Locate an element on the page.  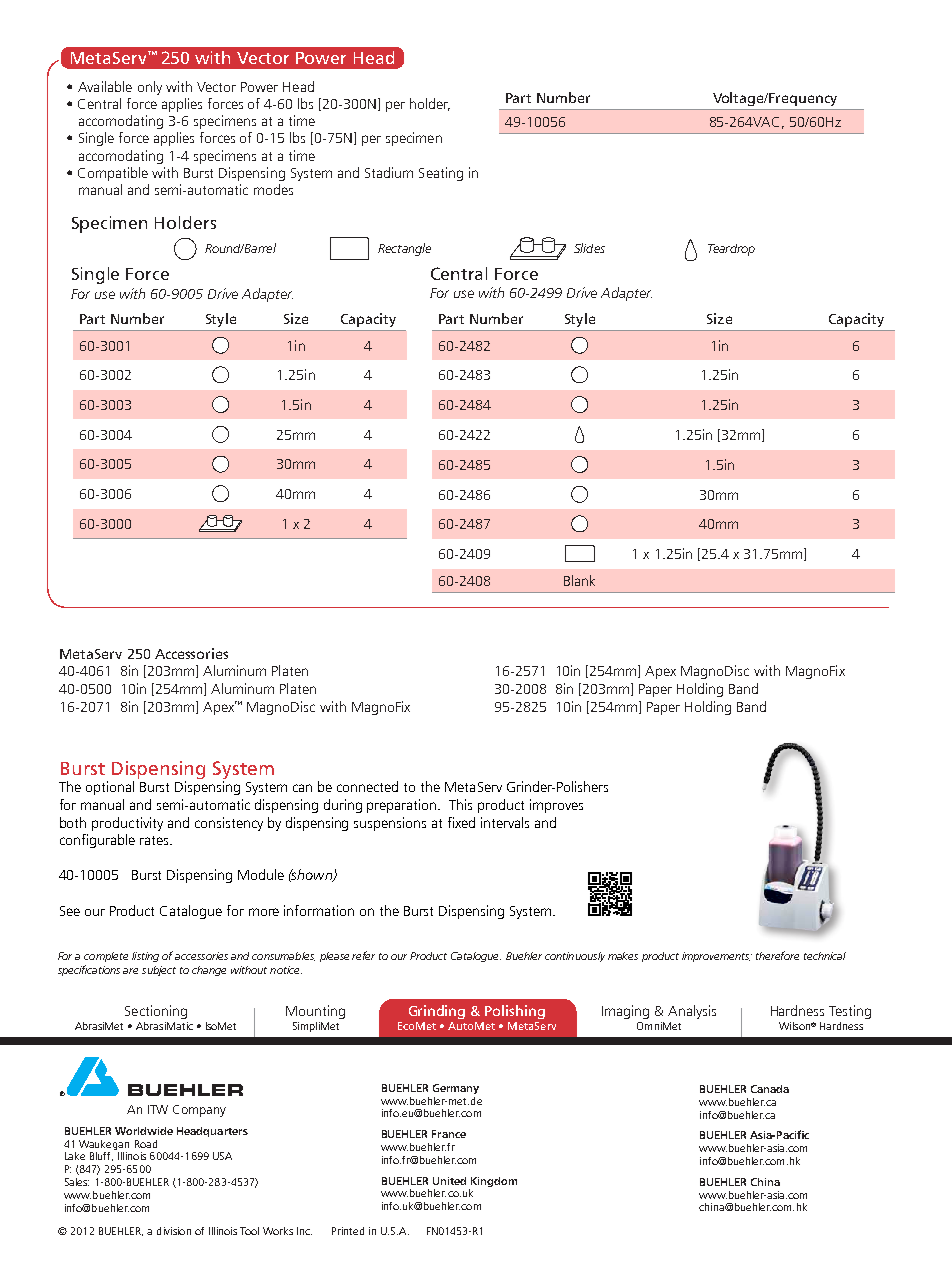
Seating is located at coordinates (441, 174).
